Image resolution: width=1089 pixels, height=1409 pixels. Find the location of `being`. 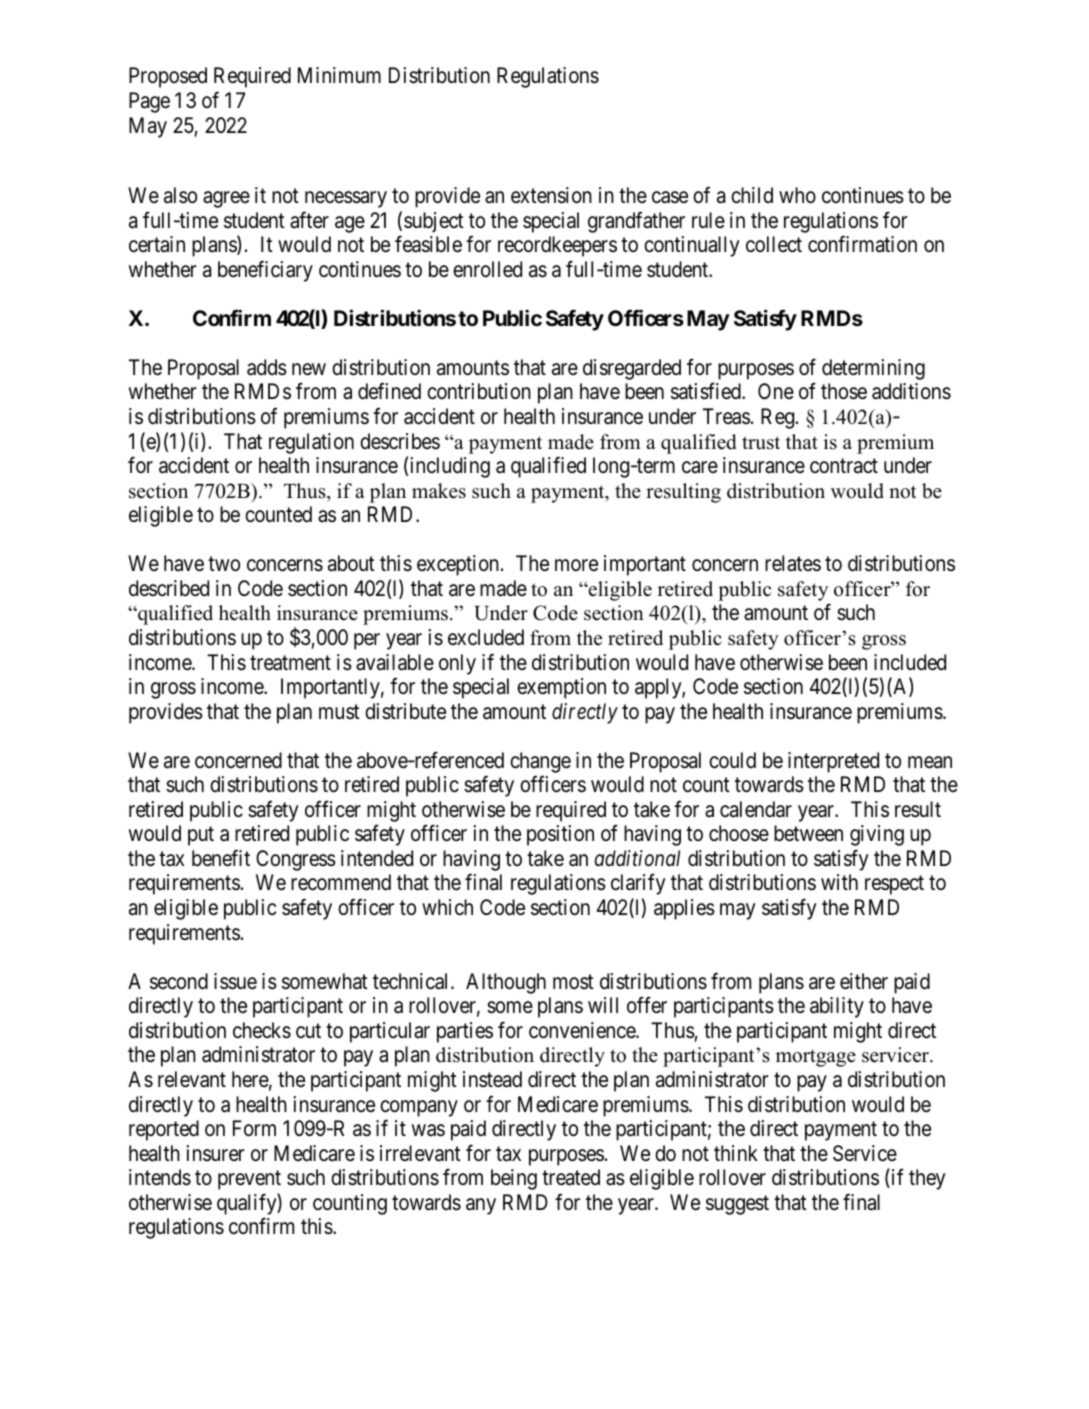

being is located at coordinates (514, 1179).
